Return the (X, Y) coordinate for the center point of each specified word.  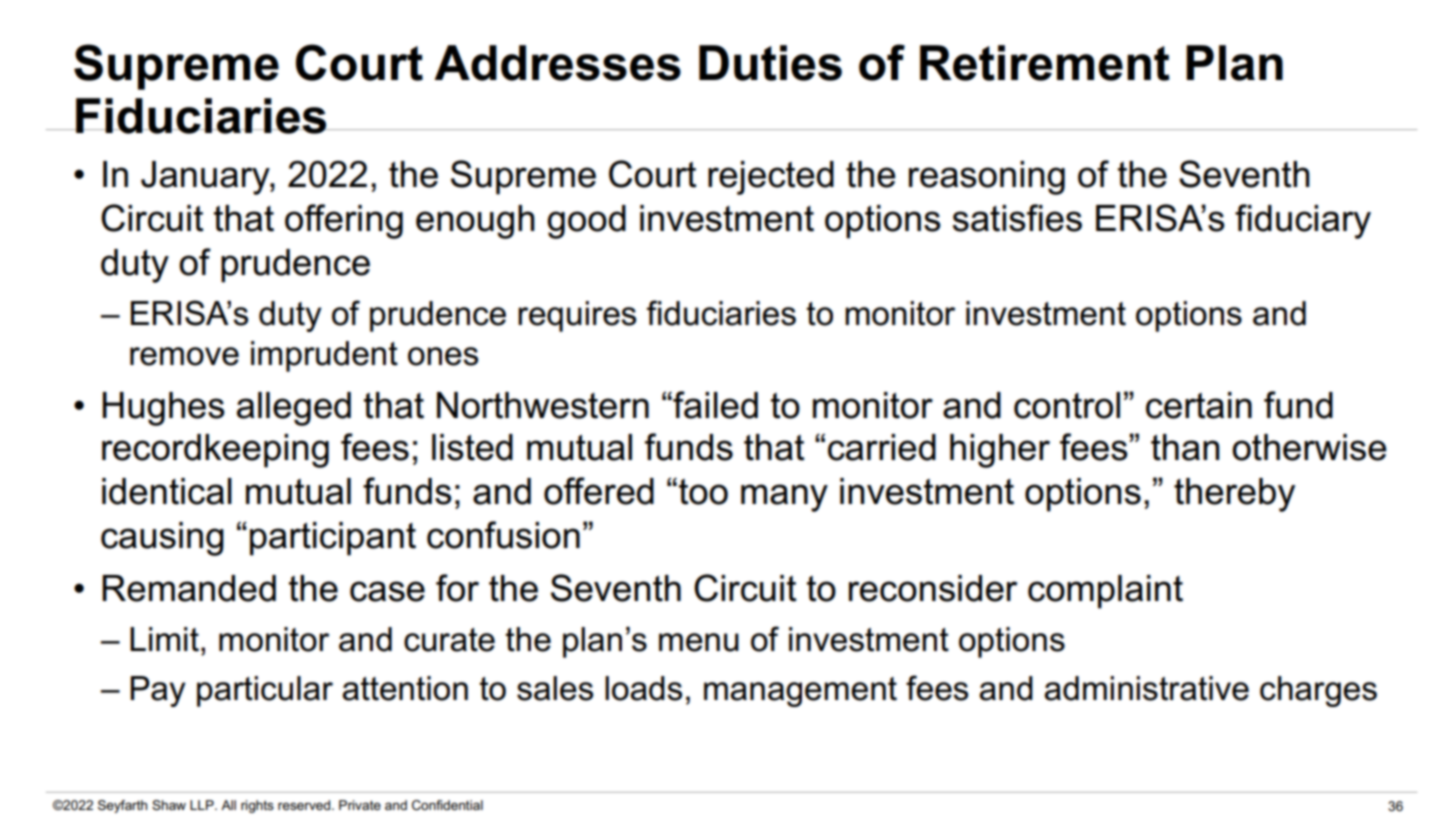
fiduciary (1303, 221)
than (1185, 447)
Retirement (1045, 63)
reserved (304, 805)
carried (882, 447)
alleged (294, 409)
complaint (1105, 592)
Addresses (557, 63)
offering (344, 221)
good (586, 222)
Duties (770, 63)
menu (699, 642)
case (387, 591)
